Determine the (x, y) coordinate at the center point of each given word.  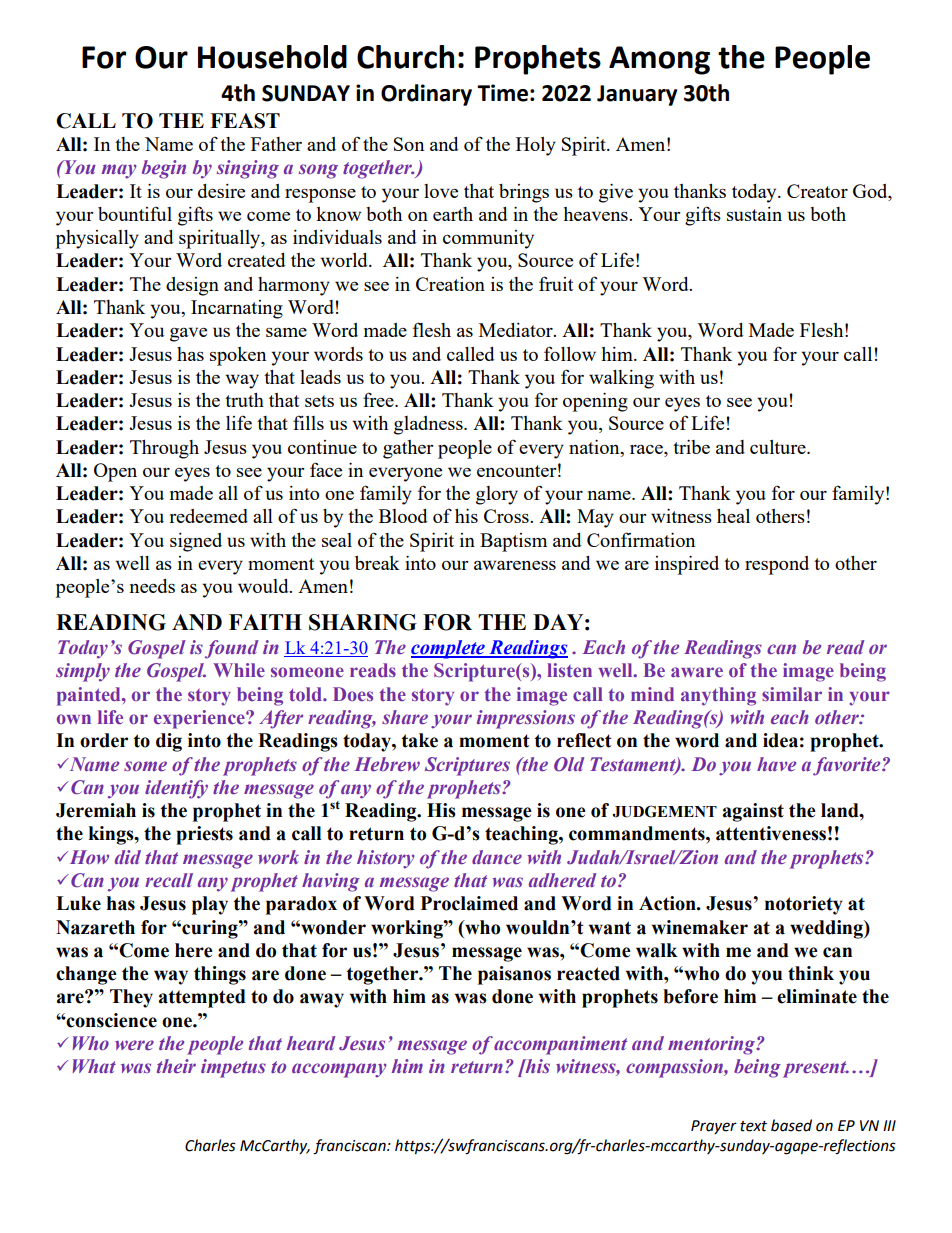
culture (779, 447)
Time (502, 93)
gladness (429, 425)
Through (164, 449)
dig (169, 742)
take (419, 740)
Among (659, 60)
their (176, 1066)
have (776, 764)
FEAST (245, 121)
